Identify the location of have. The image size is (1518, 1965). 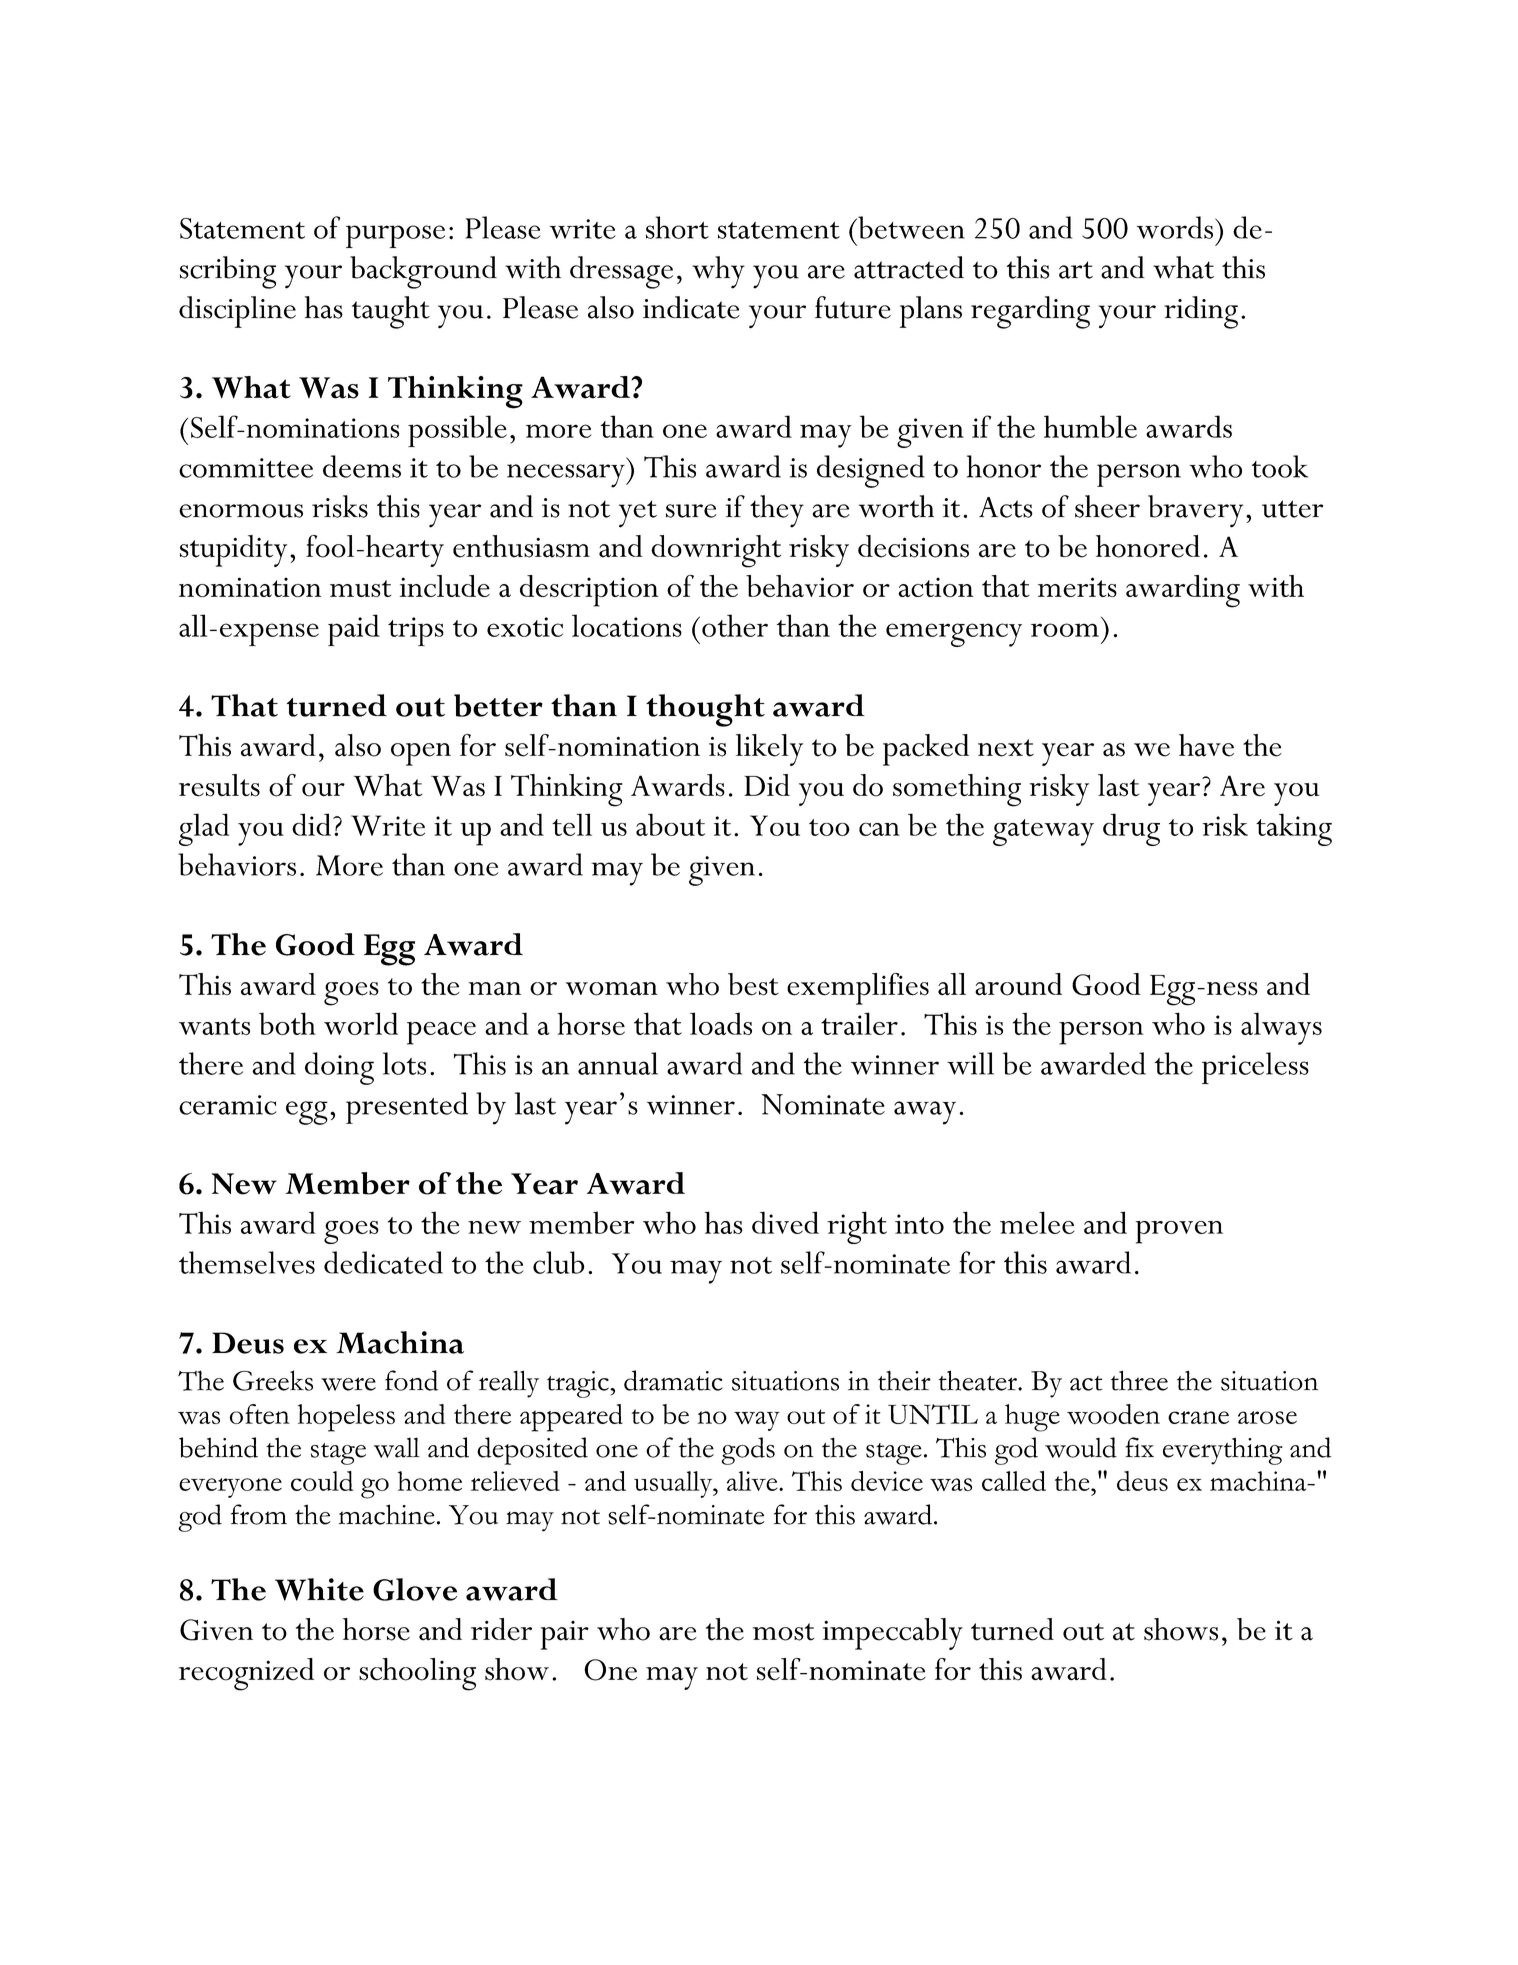
(1206, 745).
